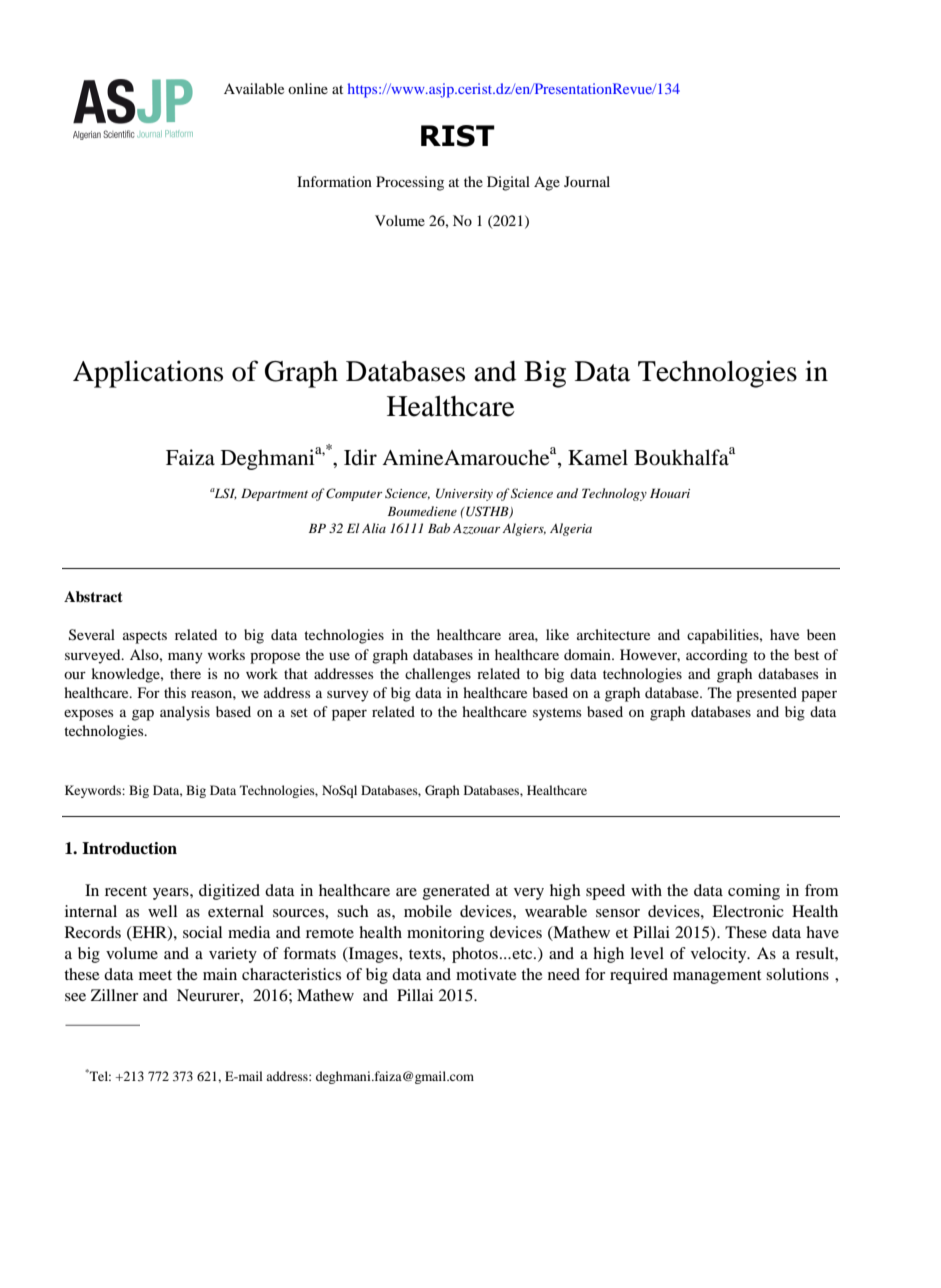 This image has width=941, height=1288. Describe the element at coordinates (155, 975) in the image. I see `meet` at that location.
